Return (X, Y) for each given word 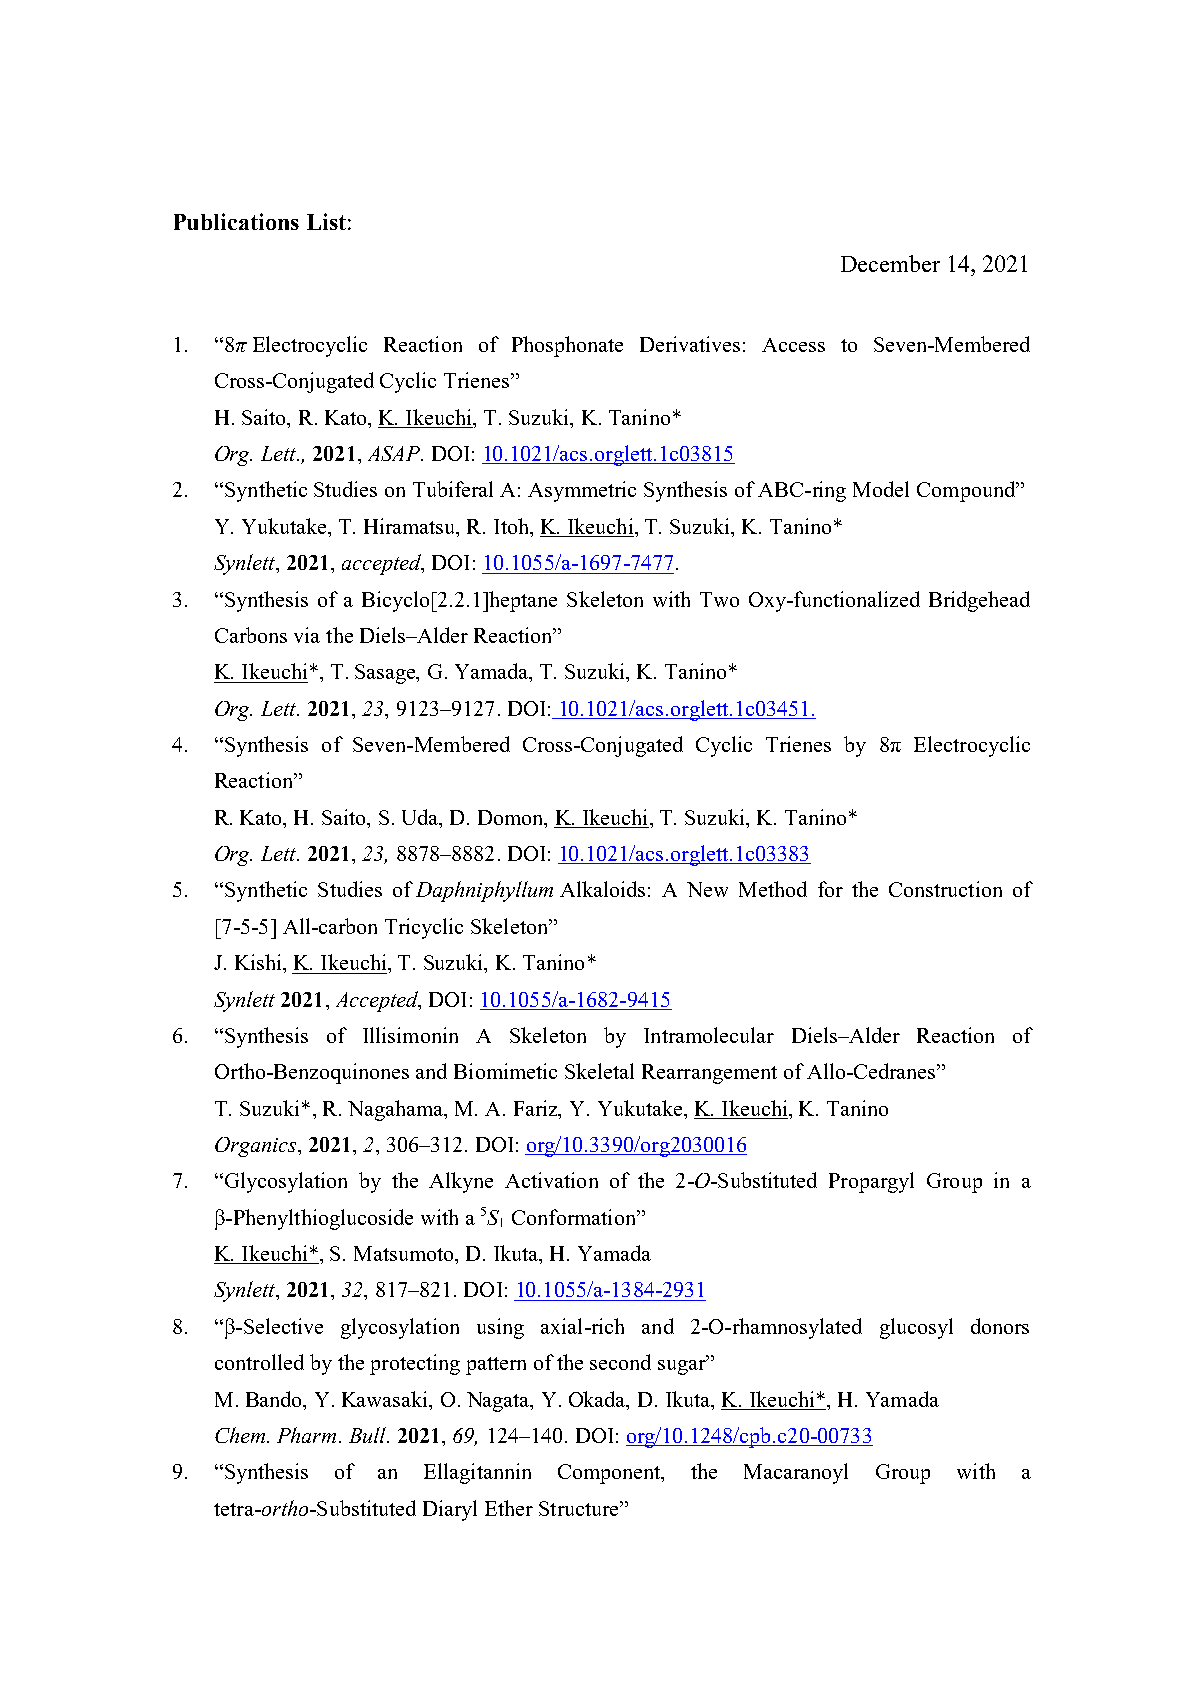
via (307, 635)
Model (881, 489)
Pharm (306, 1435)
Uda (421, 818)
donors (1000, 1326)
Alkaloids (602, 889)
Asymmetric (582, 491)
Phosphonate (567, 346)
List (326, 221)
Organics (257, 1147)
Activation (551, 1180)
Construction (945, 889)
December (890, 263)
